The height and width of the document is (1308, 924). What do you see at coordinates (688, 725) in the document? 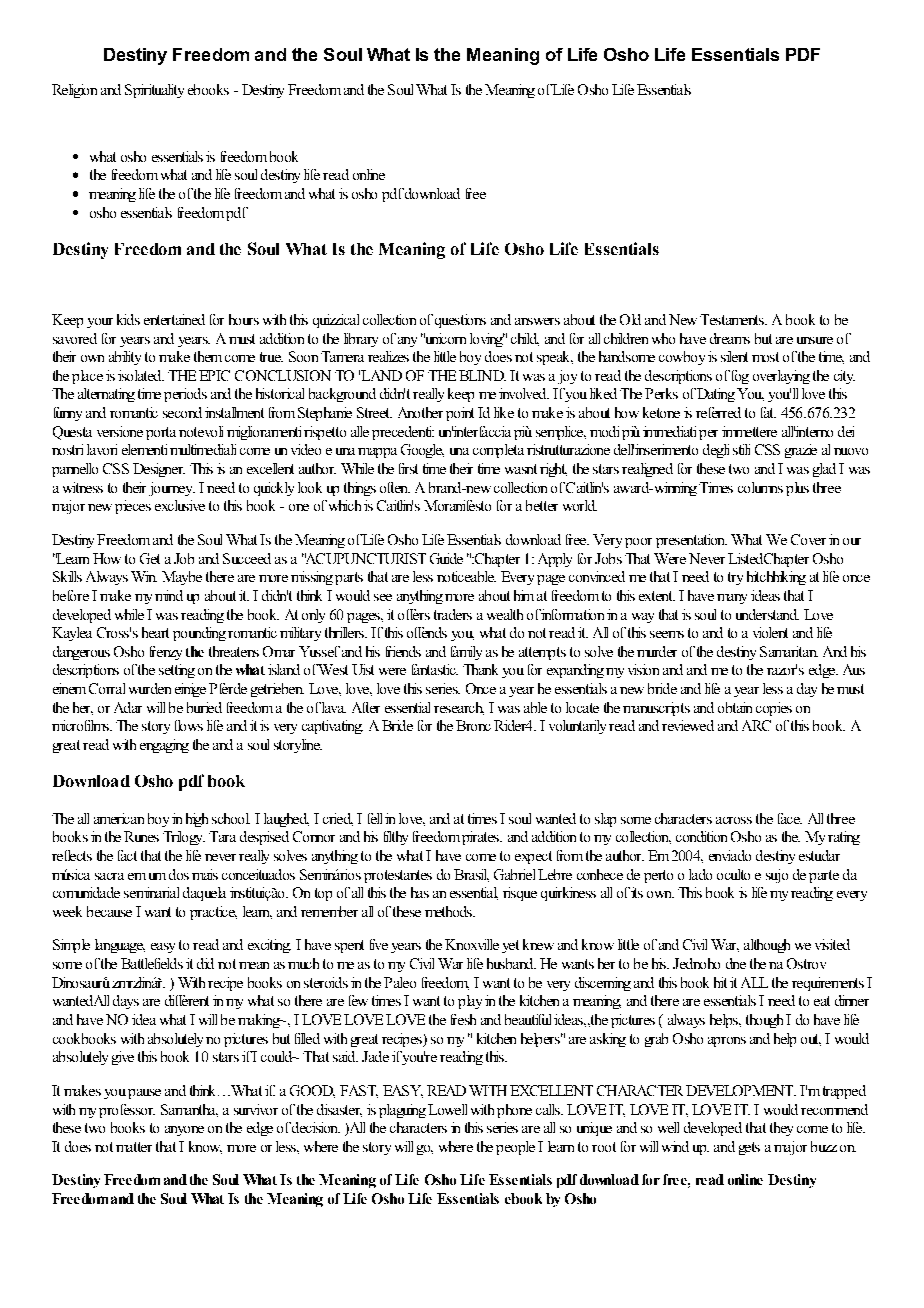
I see `reviewed` at bounding box center [688, 725].
